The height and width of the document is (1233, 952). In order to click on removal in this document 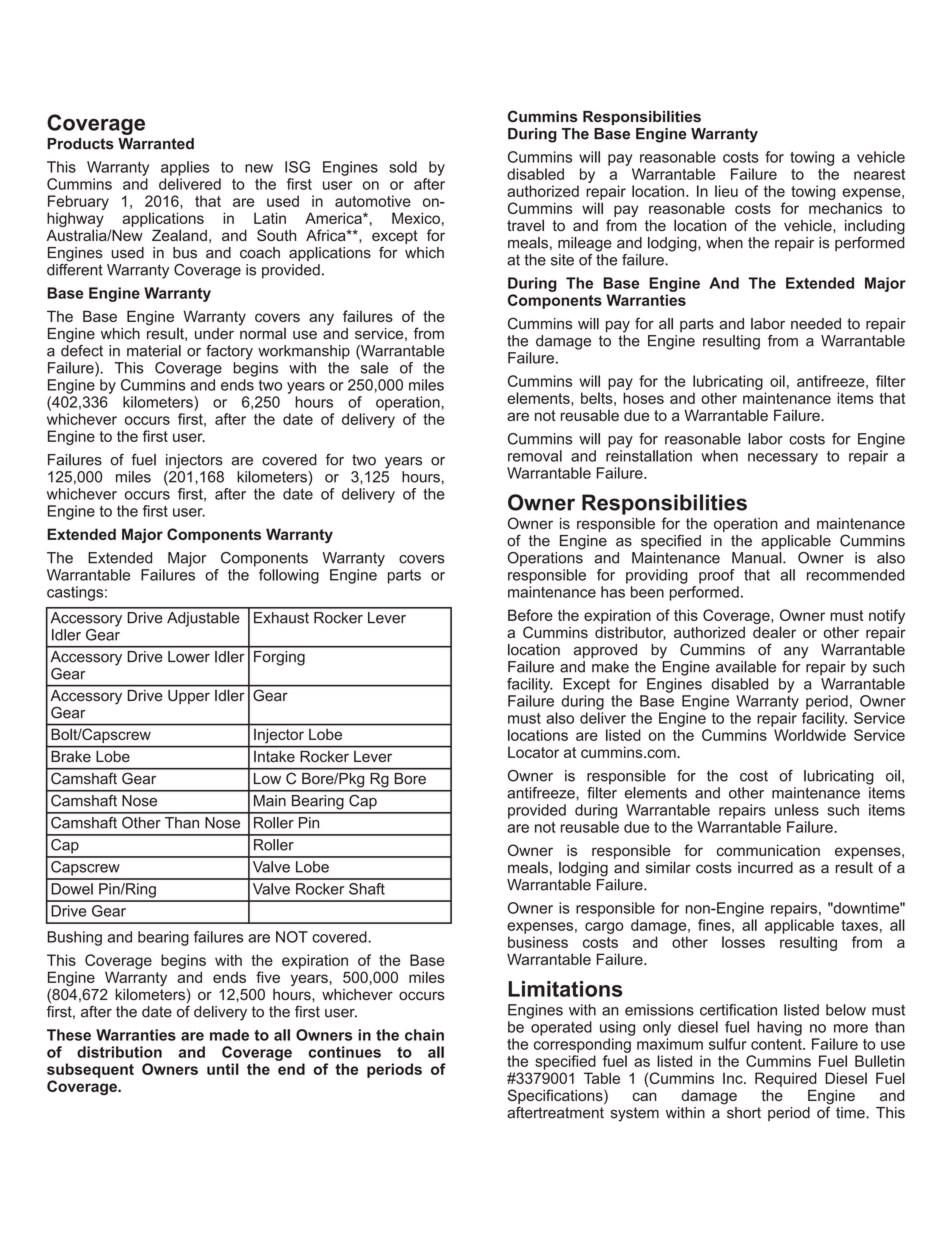, I will do `click(535, 456)`.
